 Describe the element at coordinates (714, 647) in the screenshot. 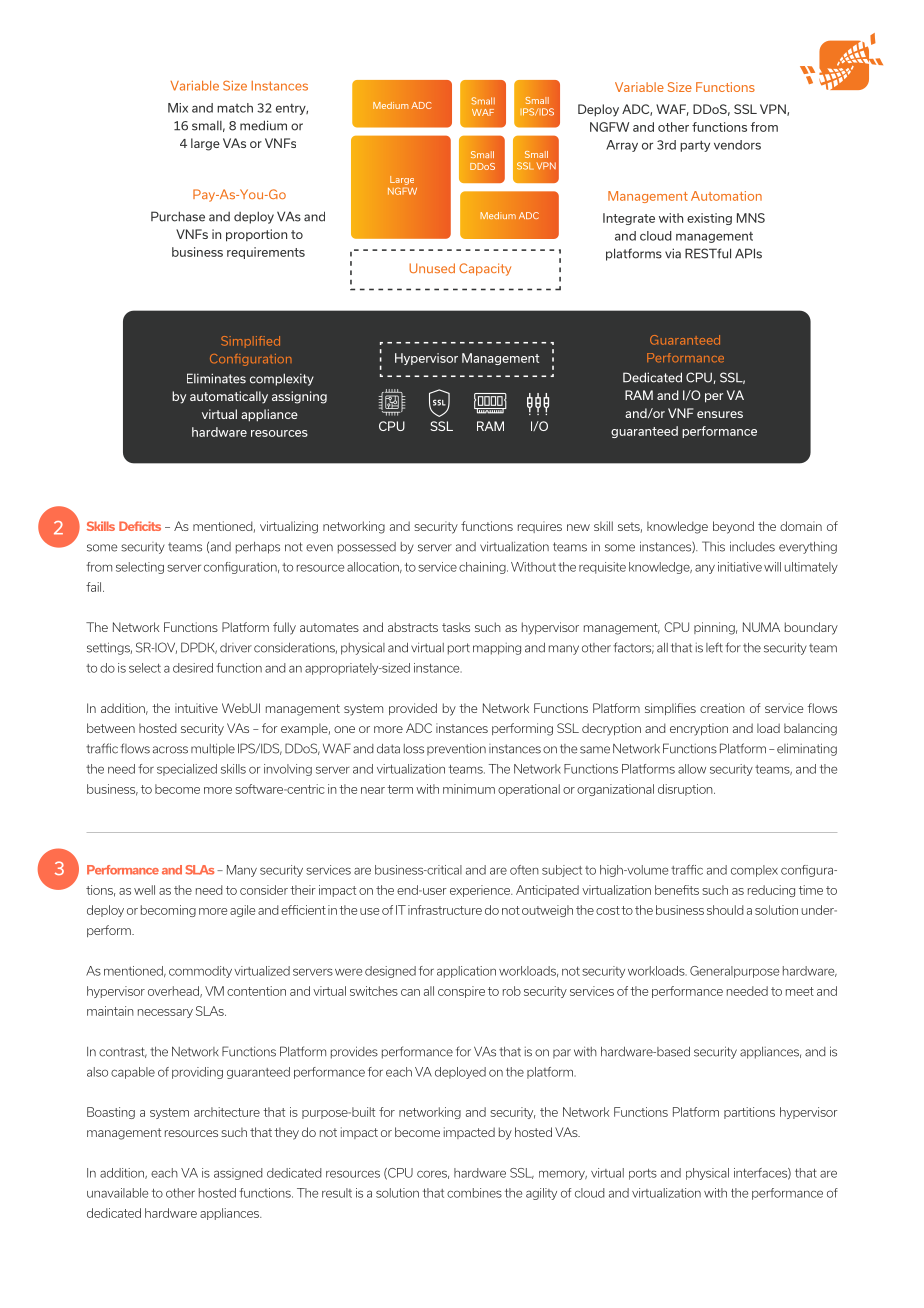

I see `left` at that location.
